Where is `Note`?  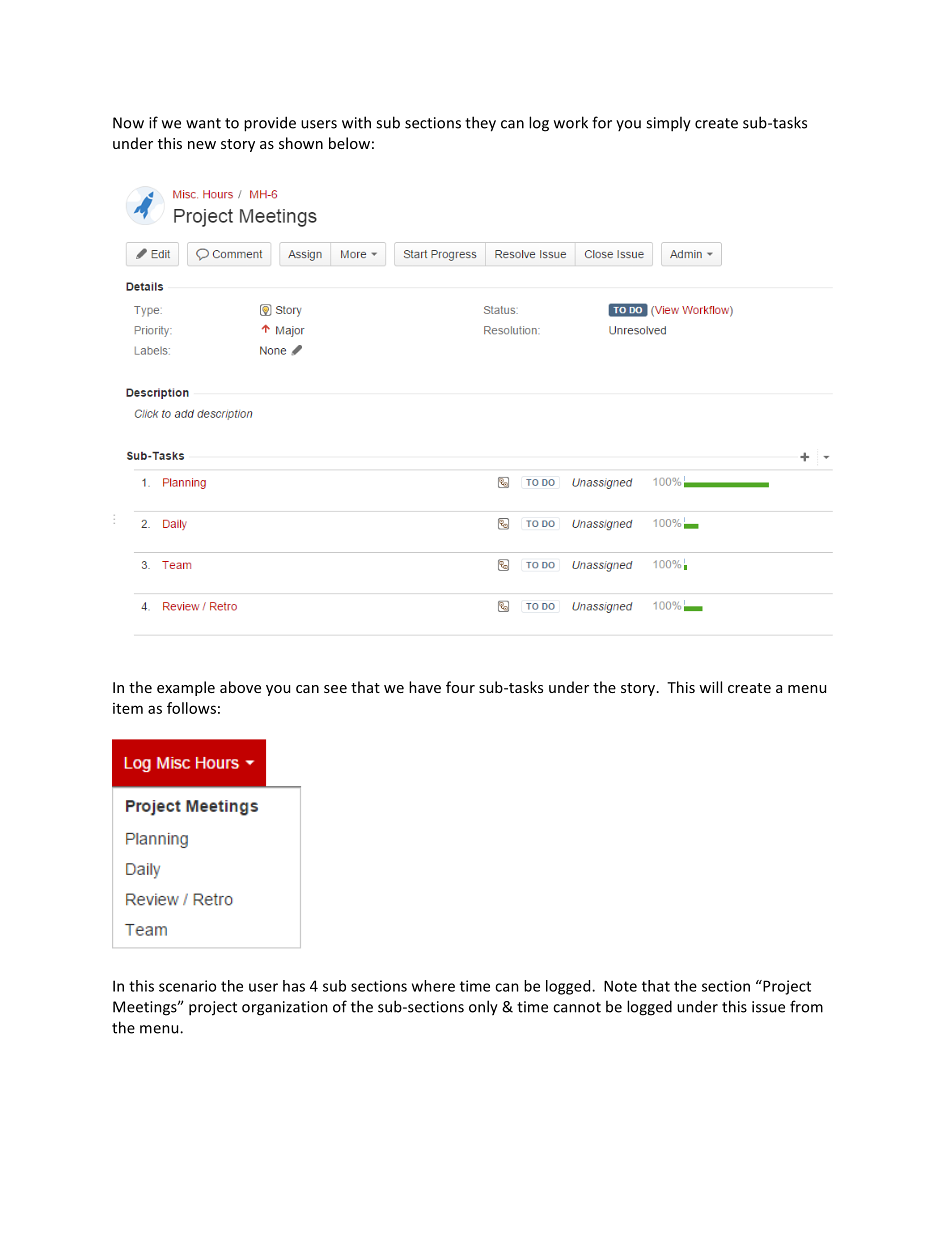
Note is located at coordinates (620, 986).
